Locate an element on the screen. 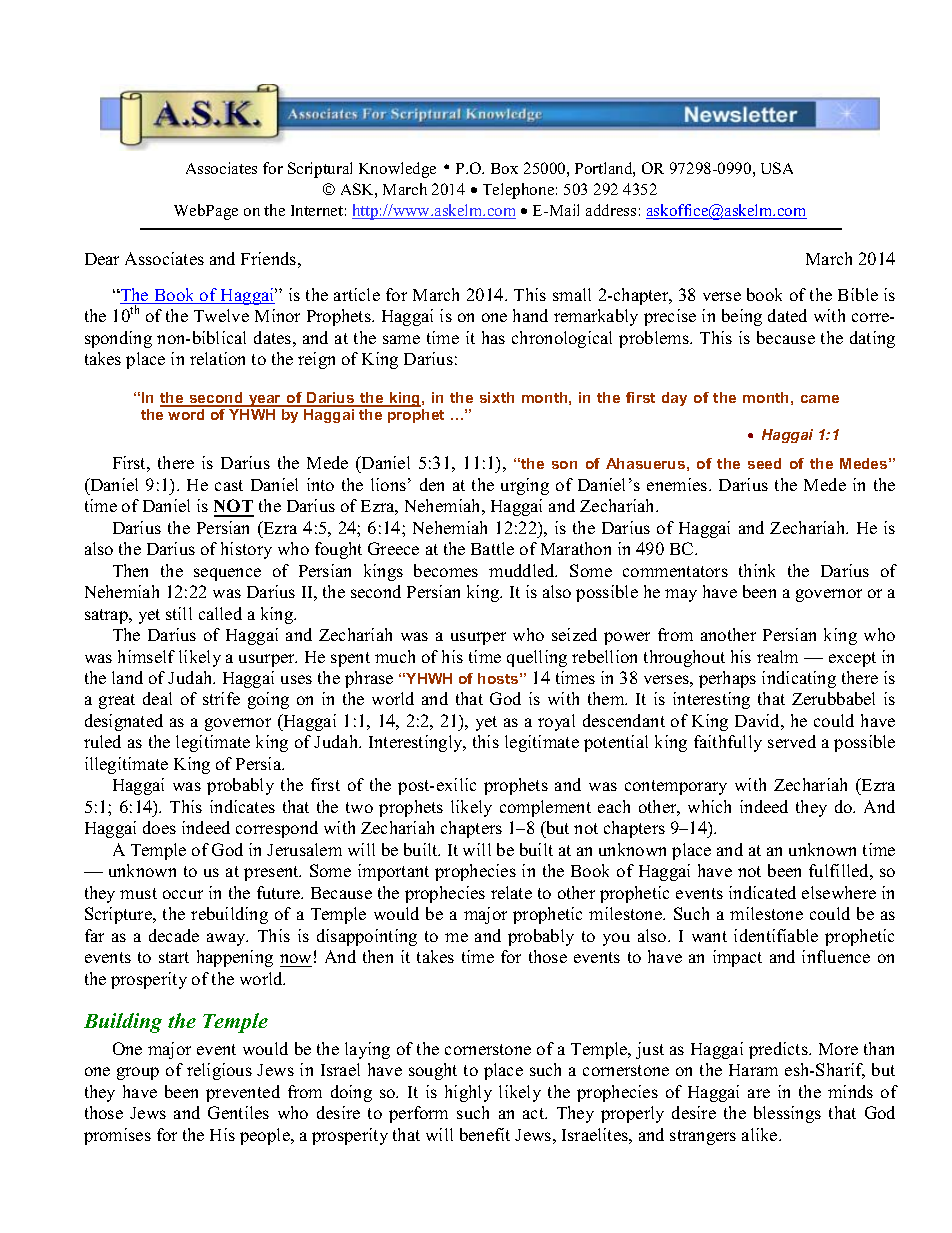 The height and width of the screenshot is (1233, 952). realm is located at coordinates (777, 656).
